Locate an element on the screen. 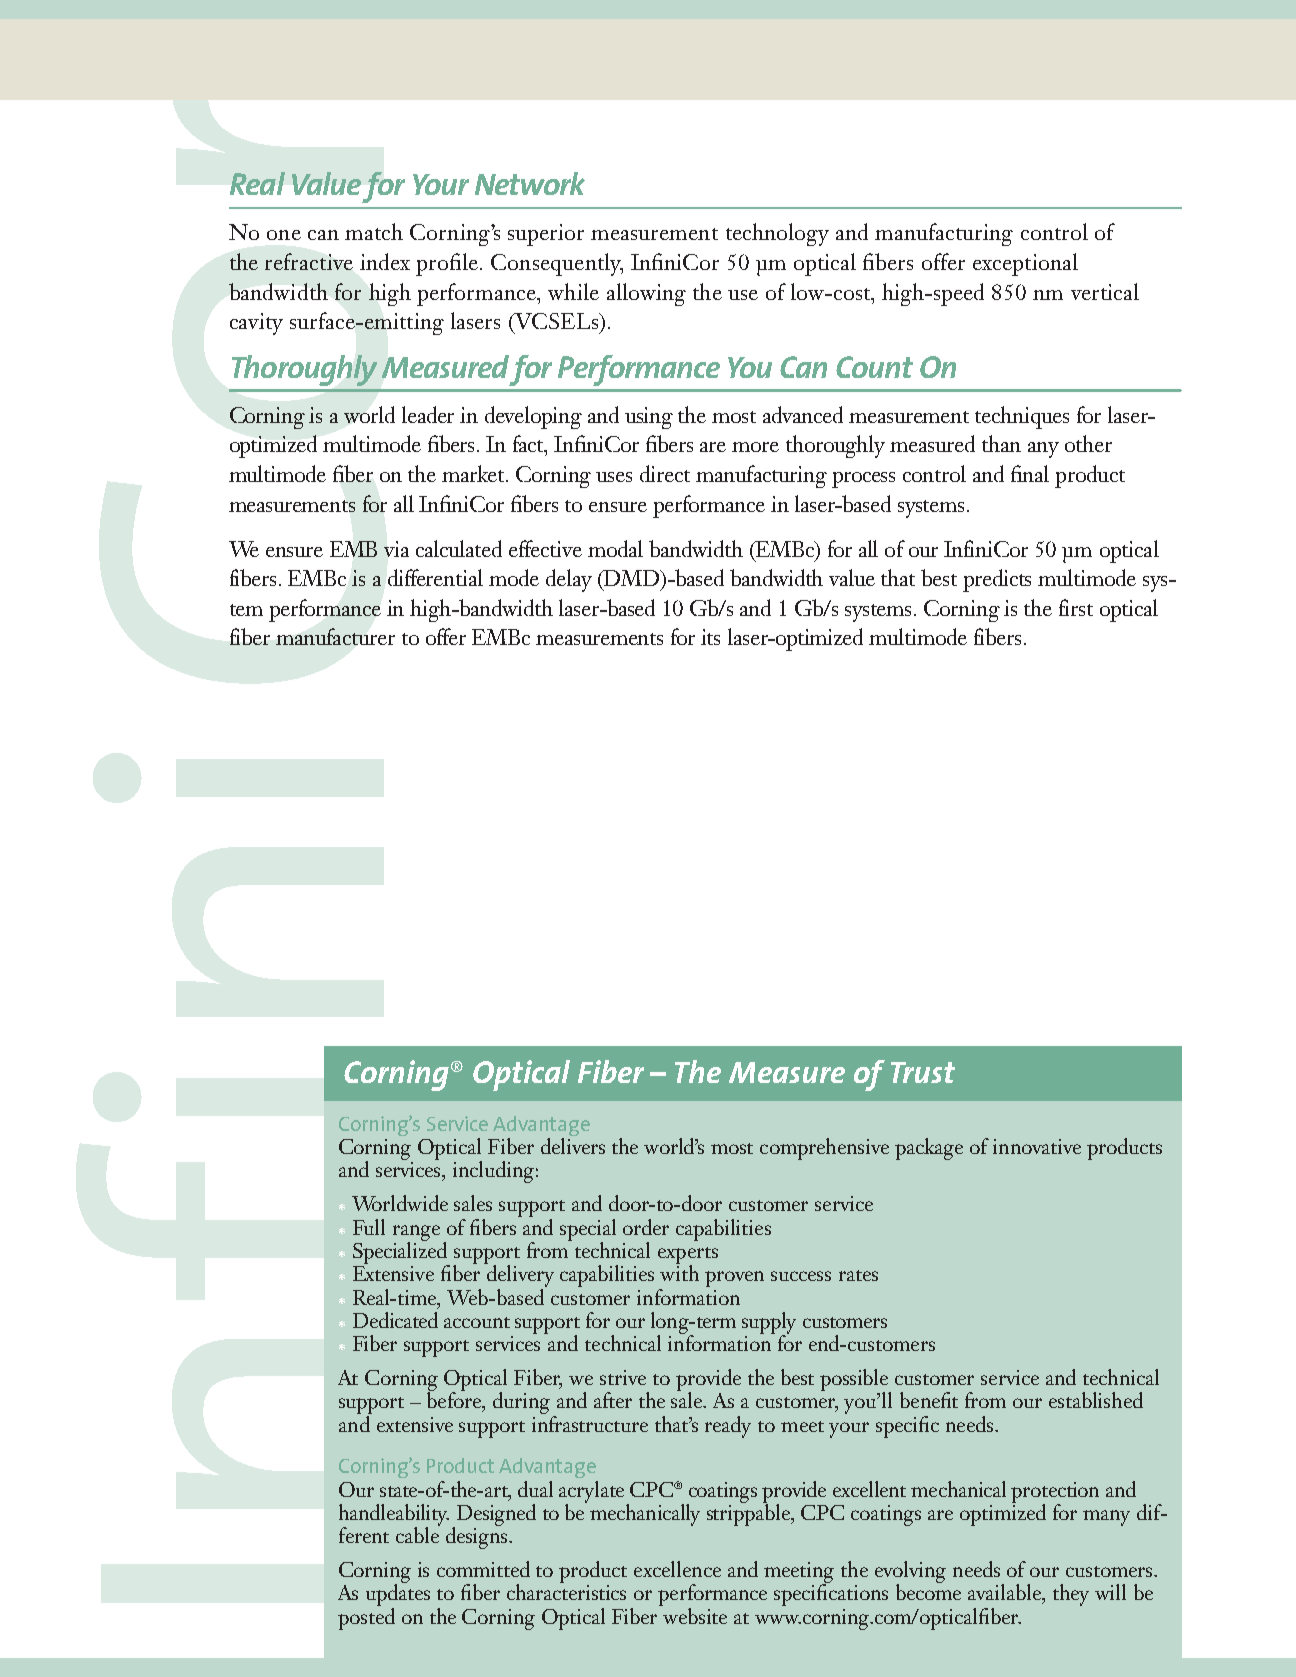 This screenshot has height=1677, width=1296. Trust is located at coordinates (923, 1072).
